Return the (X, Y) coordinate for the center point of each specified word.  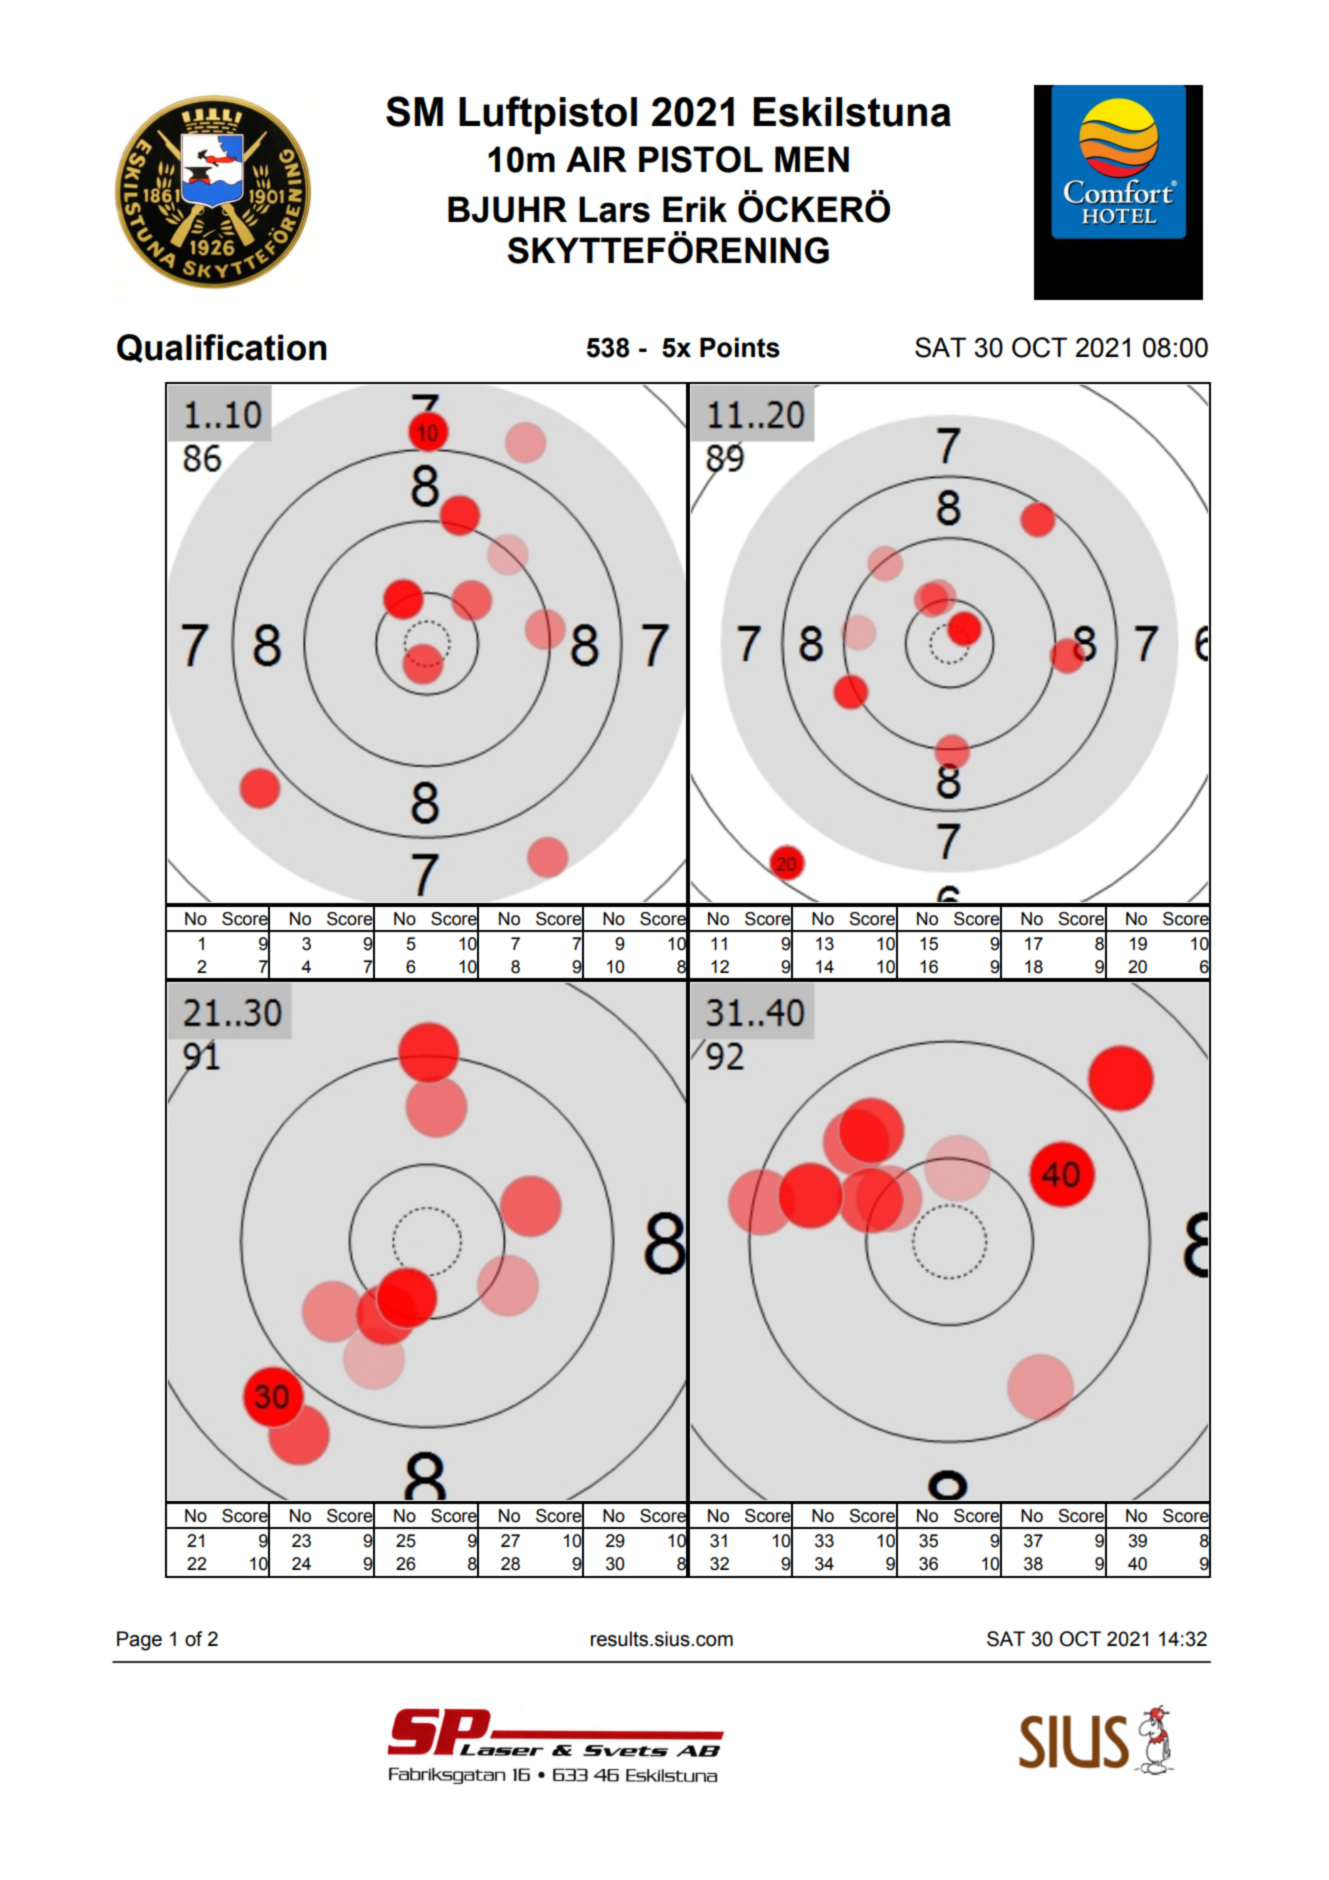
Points (740, 347)
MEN (812, 159)
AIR (596, 159)
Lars (614, 209)
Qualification (222, 348)
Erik (695, 209)
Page (139, 1641)
